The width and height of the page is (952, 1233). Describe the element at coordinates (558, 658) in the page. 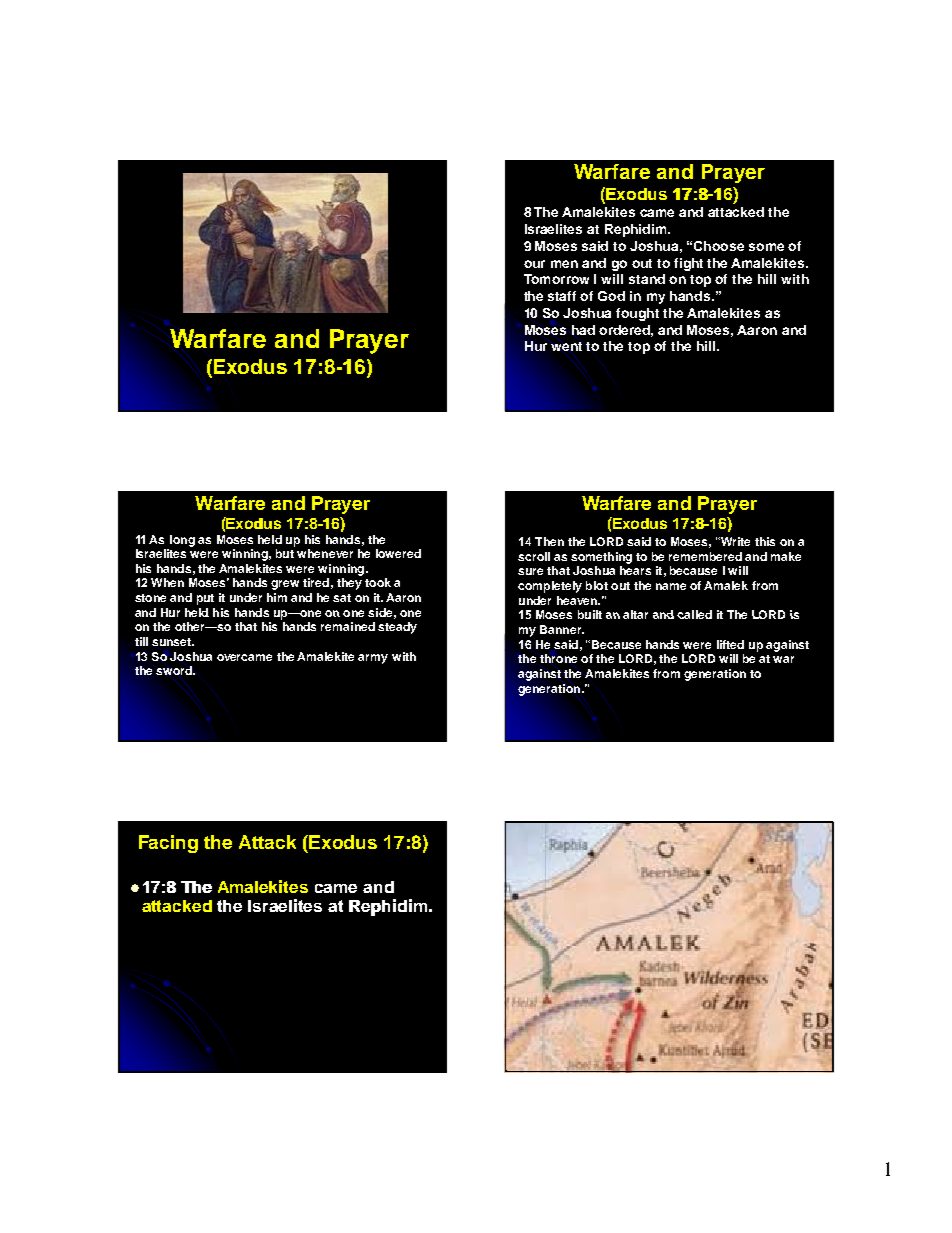

I see `throne` at that location.
